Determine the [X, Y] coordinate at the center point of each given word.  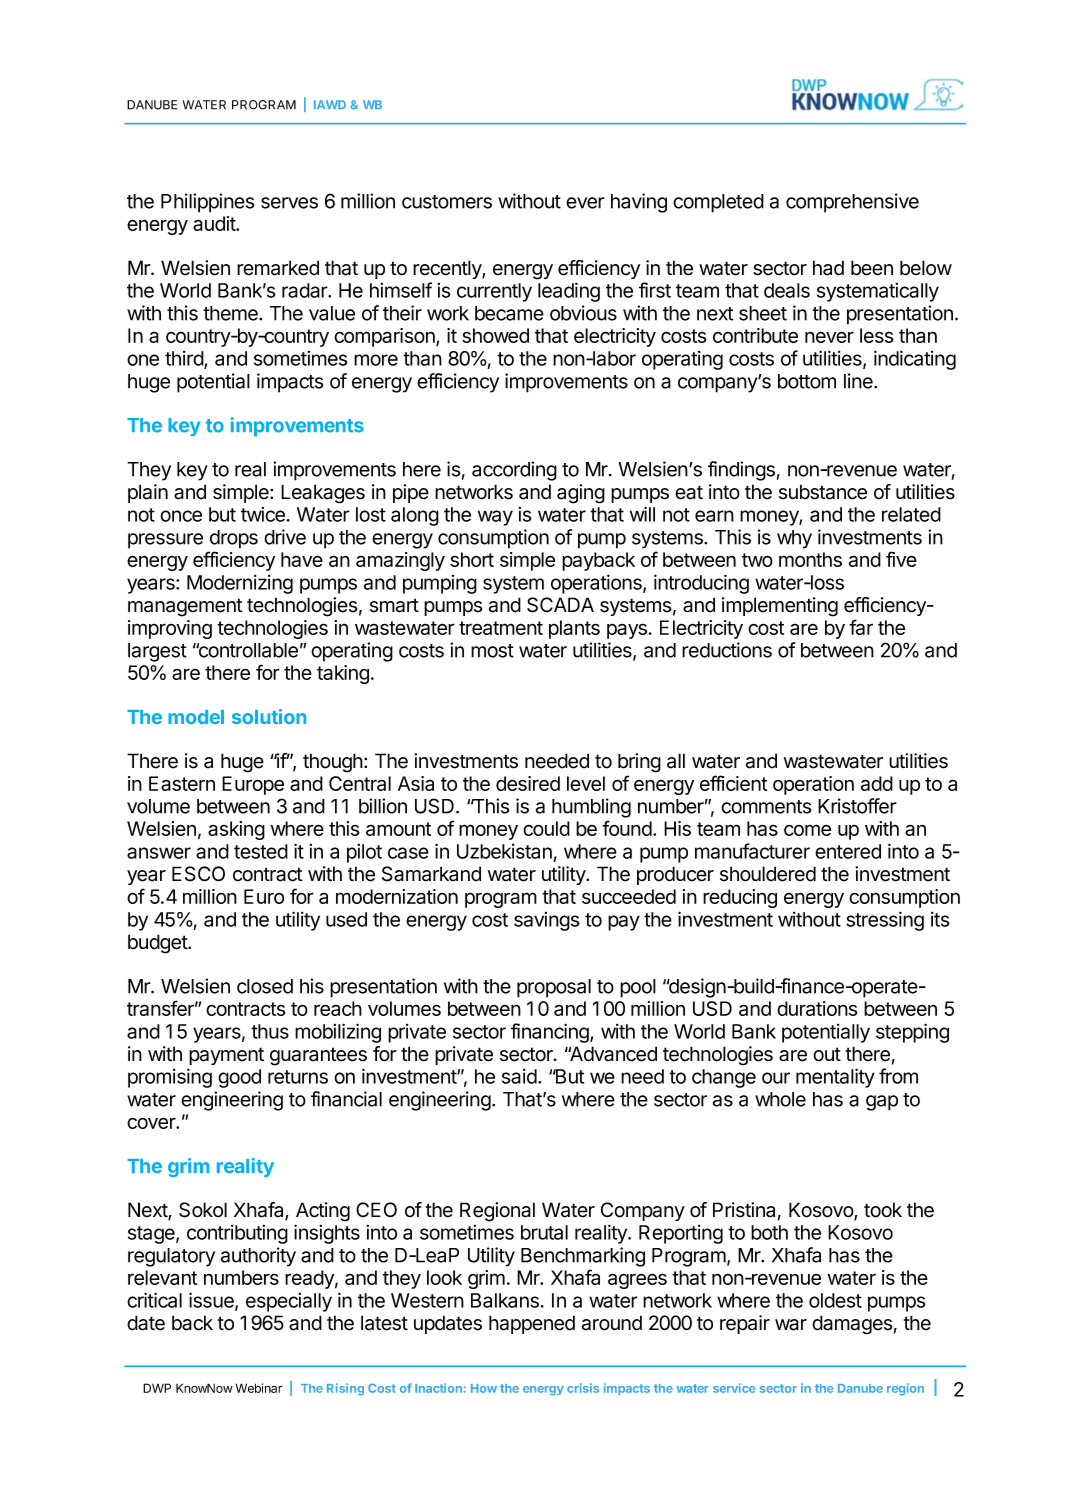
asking [236, 830]
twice [263, 514]
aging [581, 494]
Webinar [259, 1388]
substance [823, 492]
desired [528, 783]
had [828, 268]
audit [215, 223]
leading [569, 292]
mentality [835, 1078]
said [519, 1076]
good [239, 1078]
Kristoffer [857, 806]
